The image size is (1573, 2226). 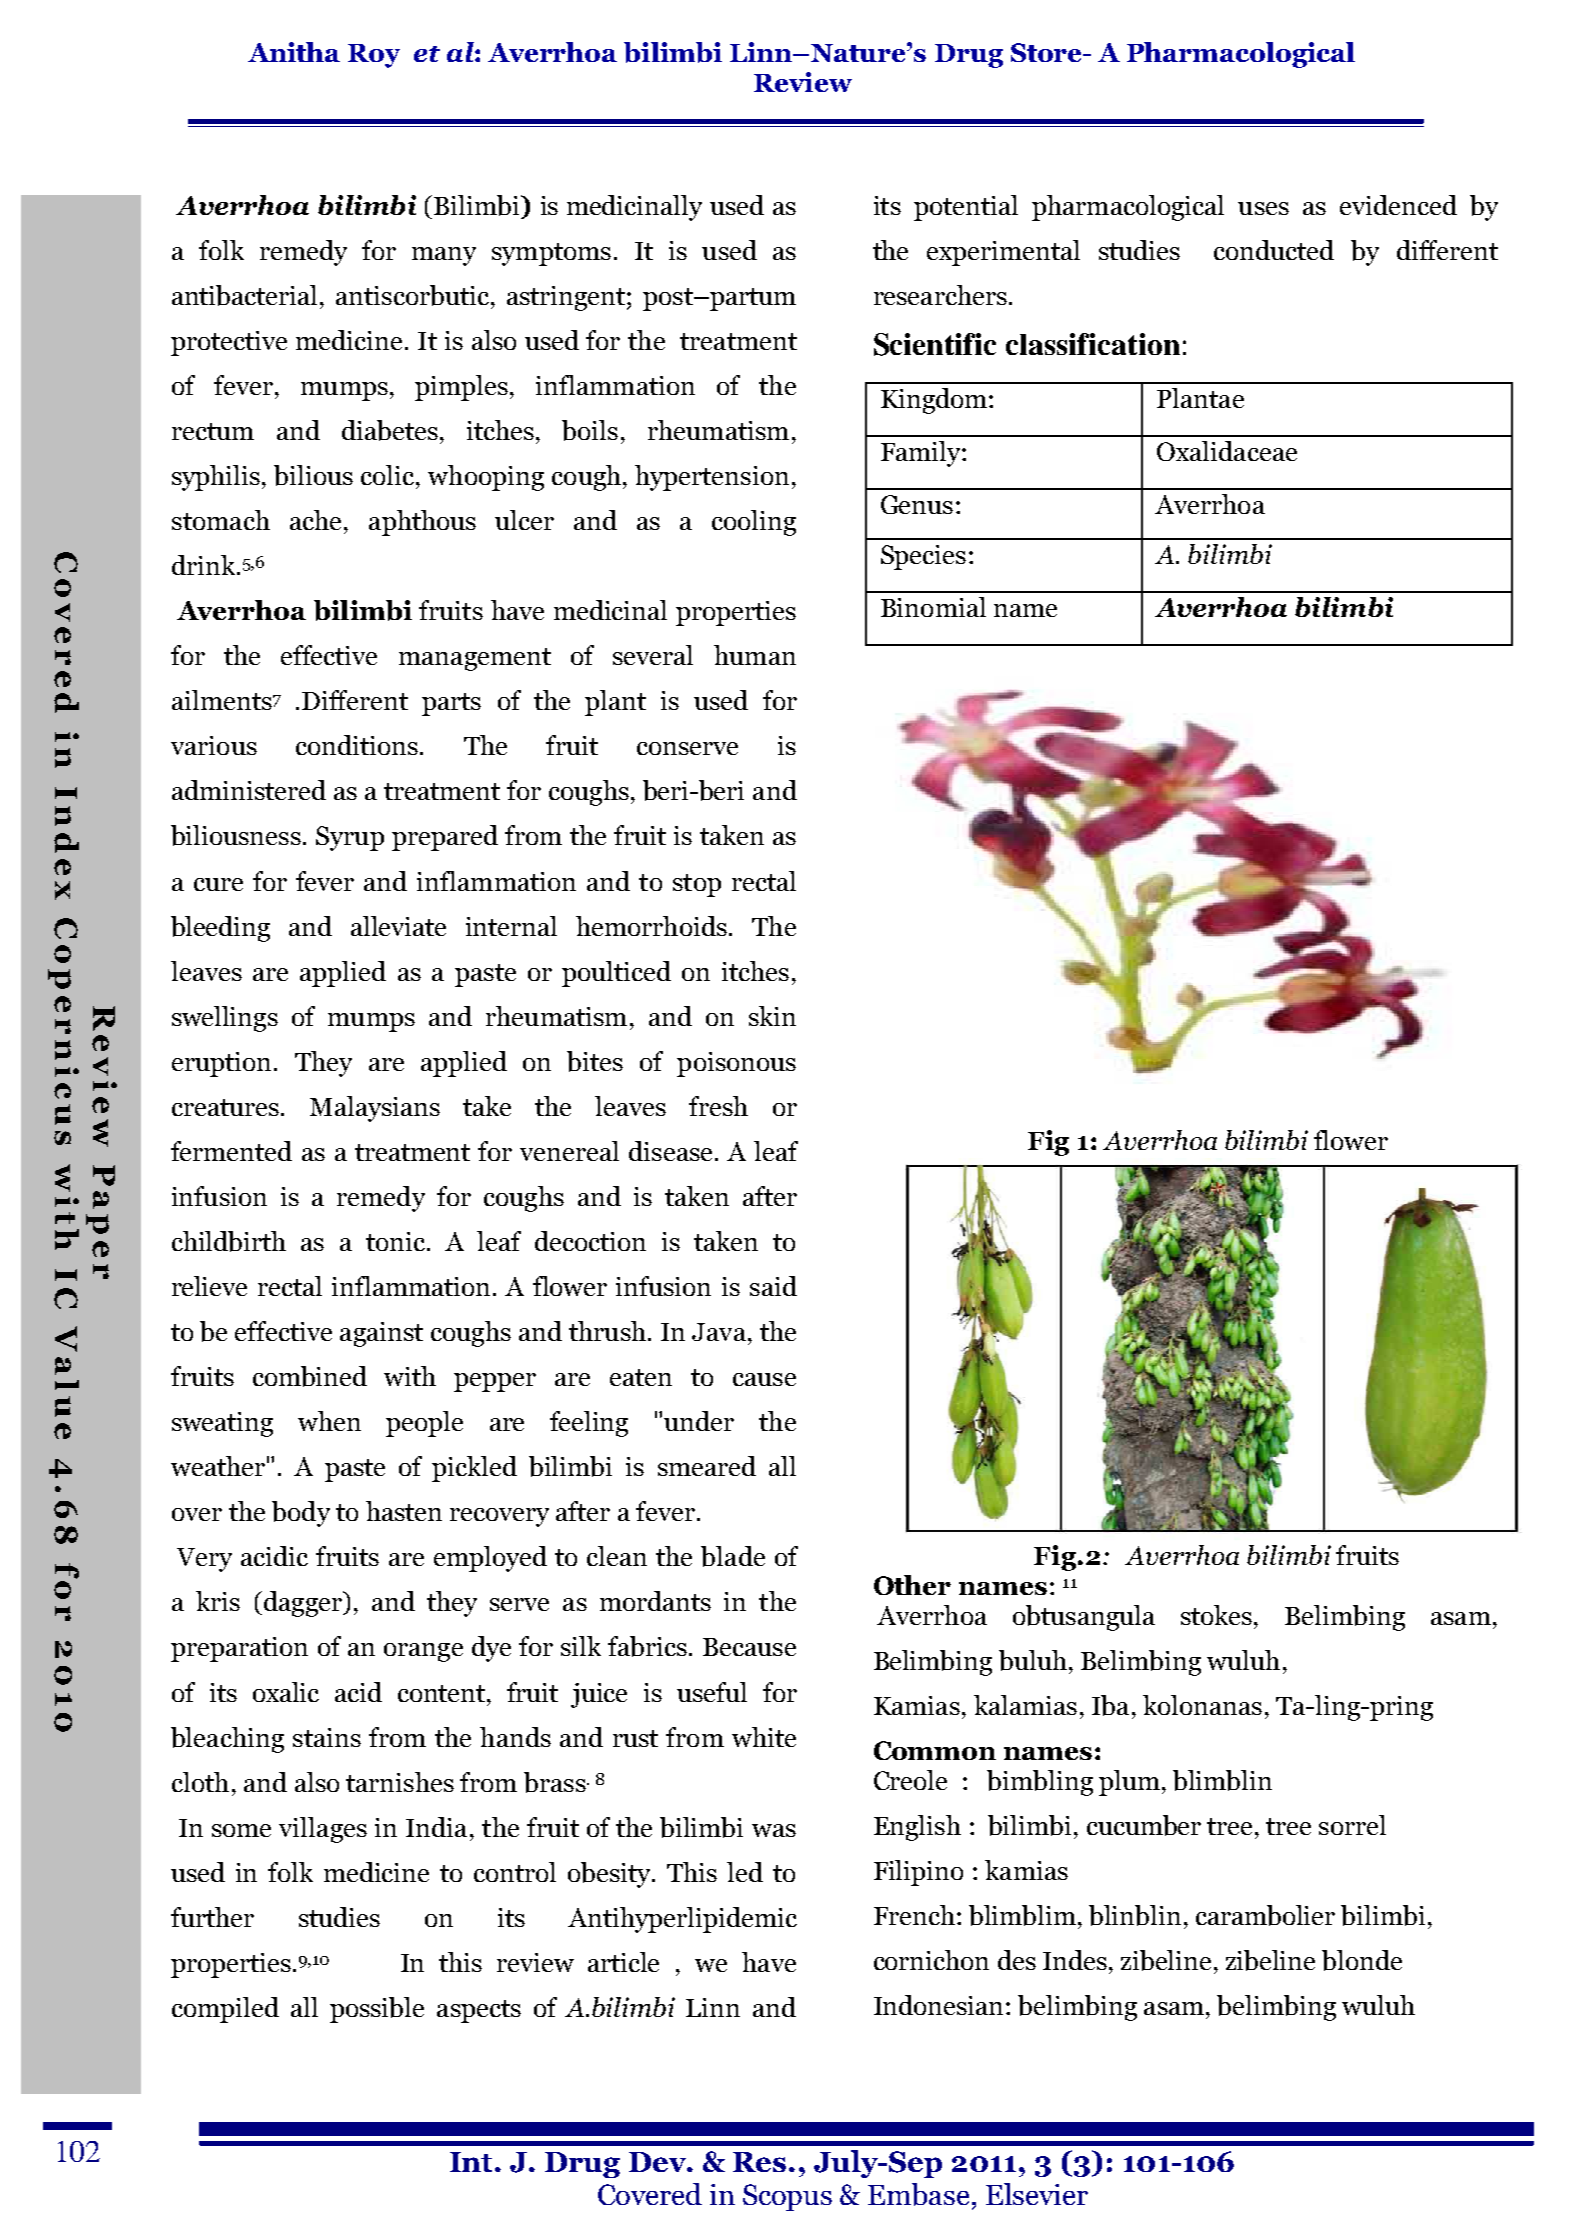 What do you see at coordinates (1263, 208) in the document?
I see `uses` at bounding box center [1263, 208].
